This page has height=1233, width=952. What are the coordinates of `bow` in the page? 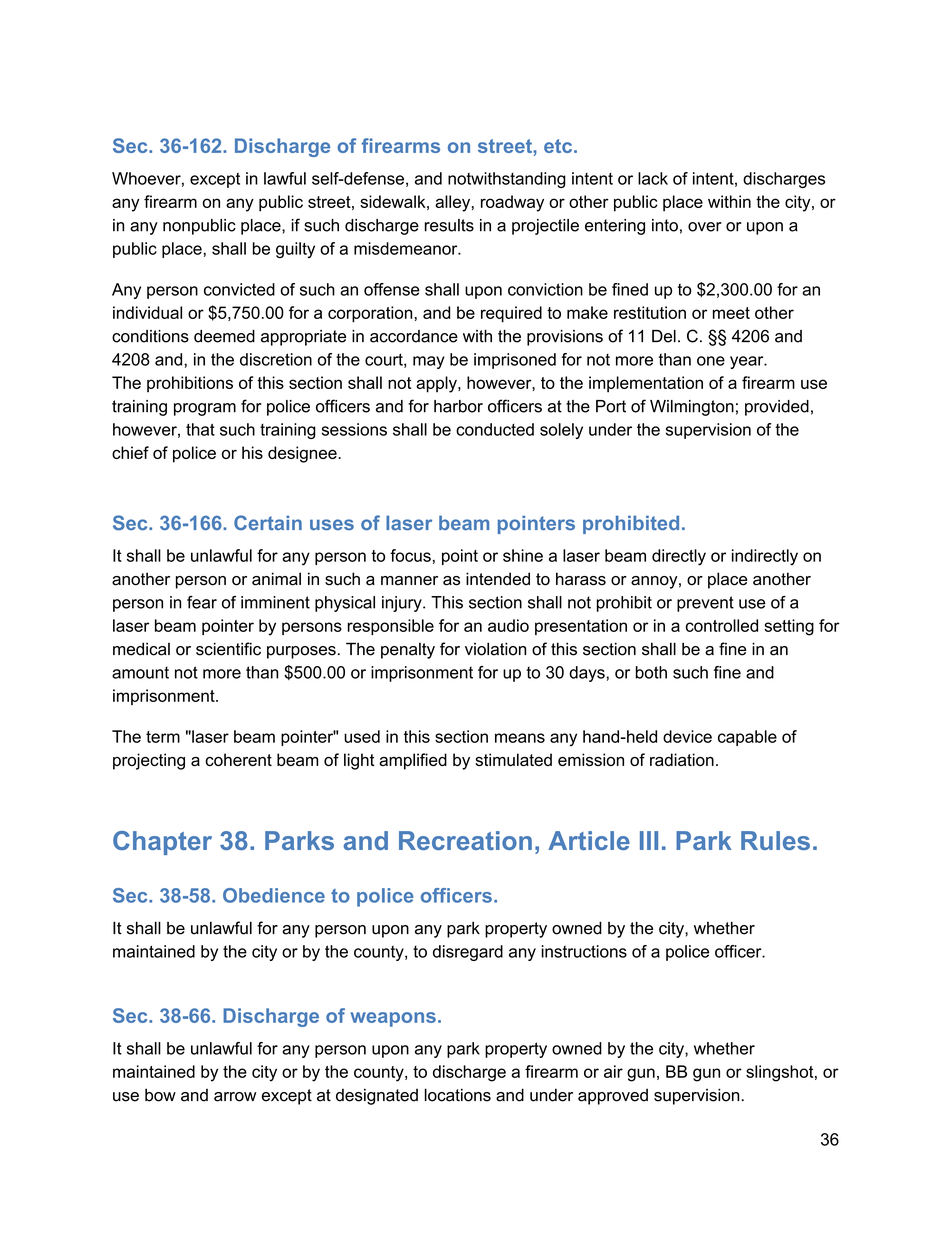 It's located at (160, 1095).
